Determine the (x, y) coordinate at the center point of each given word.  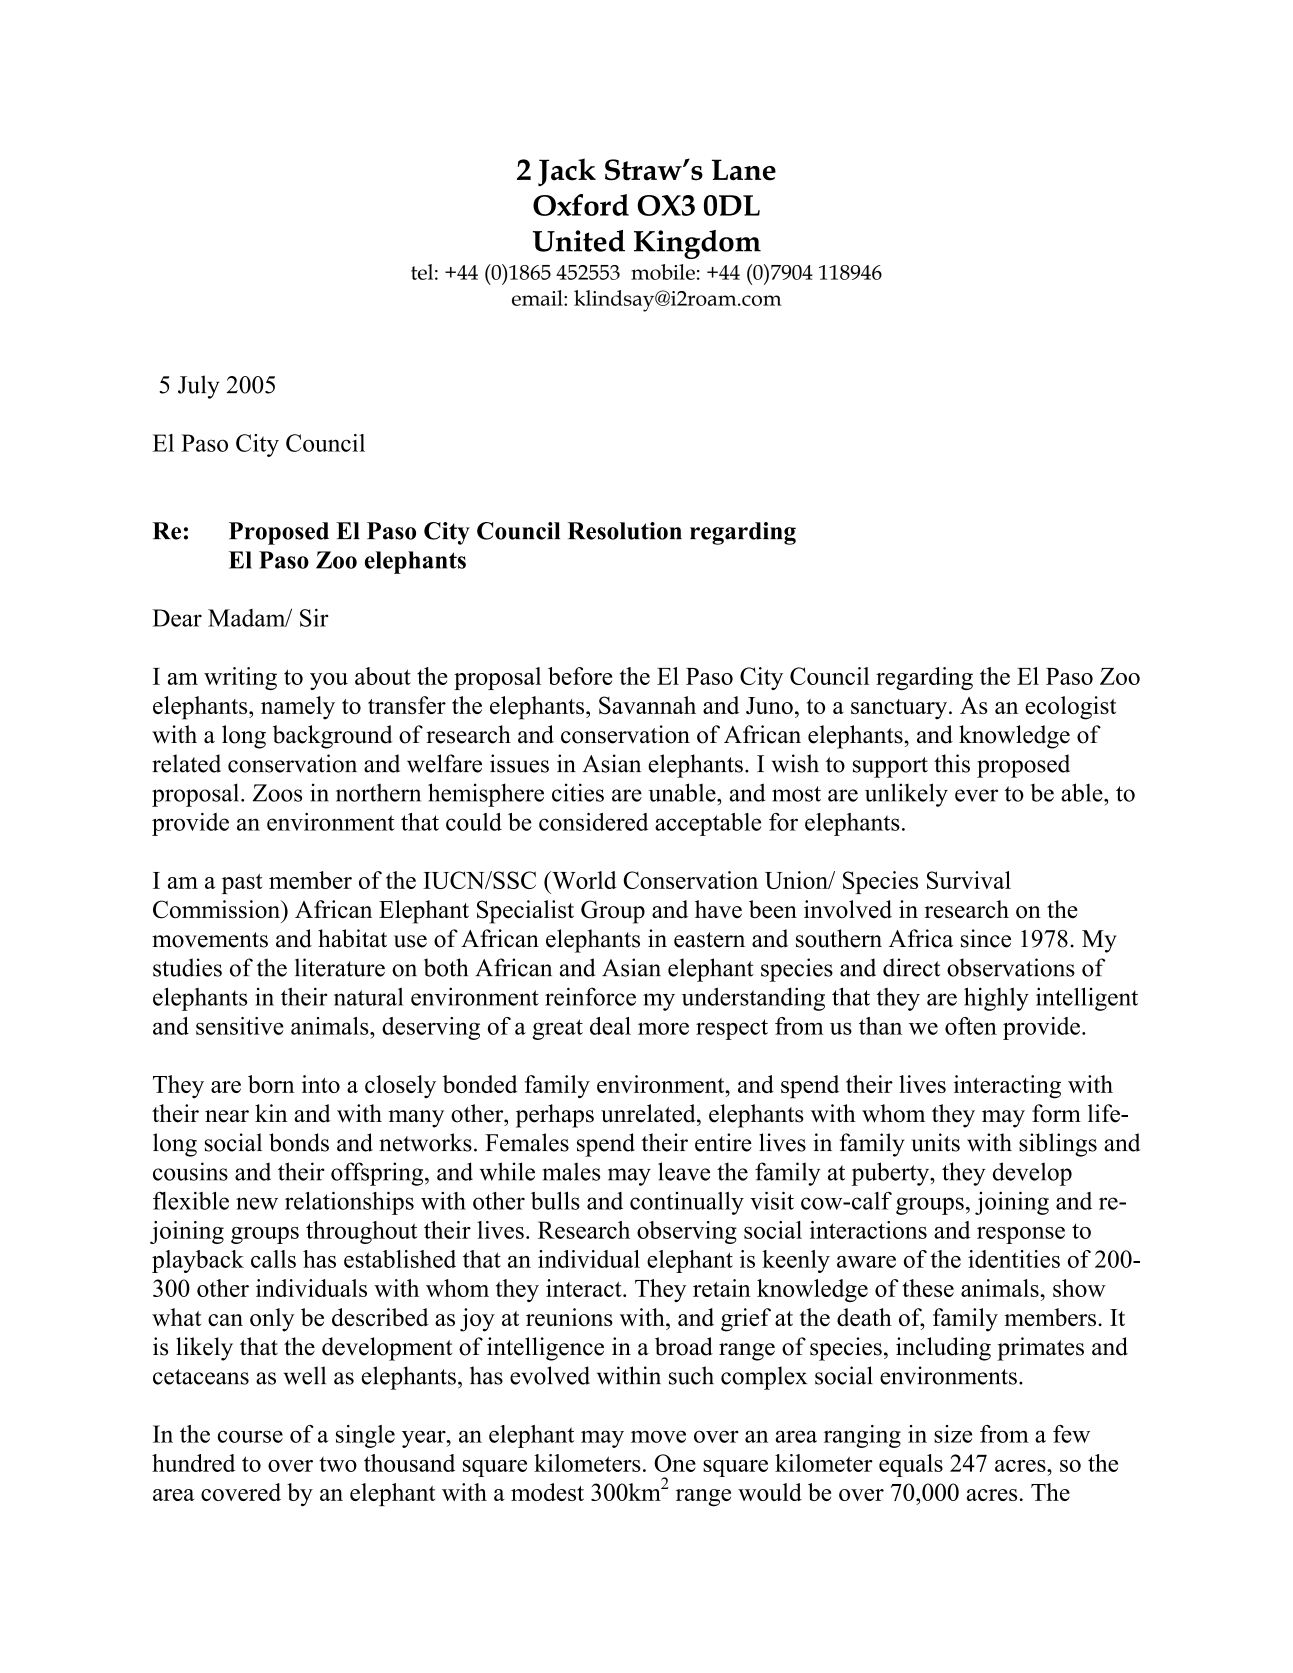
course (250, 1436)
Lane (744, 170)
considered (593, 822)
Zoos (277, 793)
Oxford (581, 205)
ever (976, 795)
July (199, 387)
